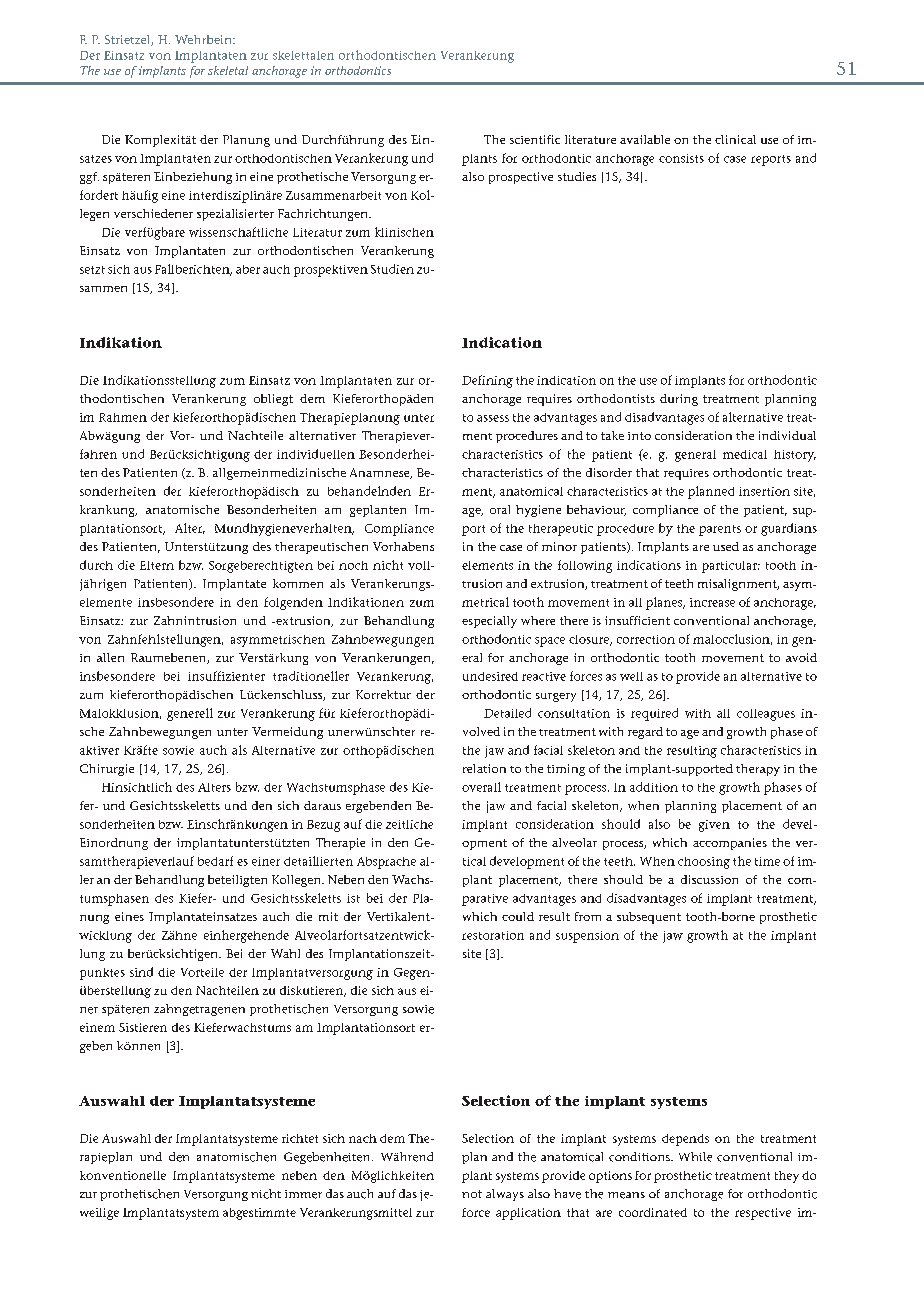 The height and width of the screenshot is (1308, 924). I want to click on during, so click(679, 400).
